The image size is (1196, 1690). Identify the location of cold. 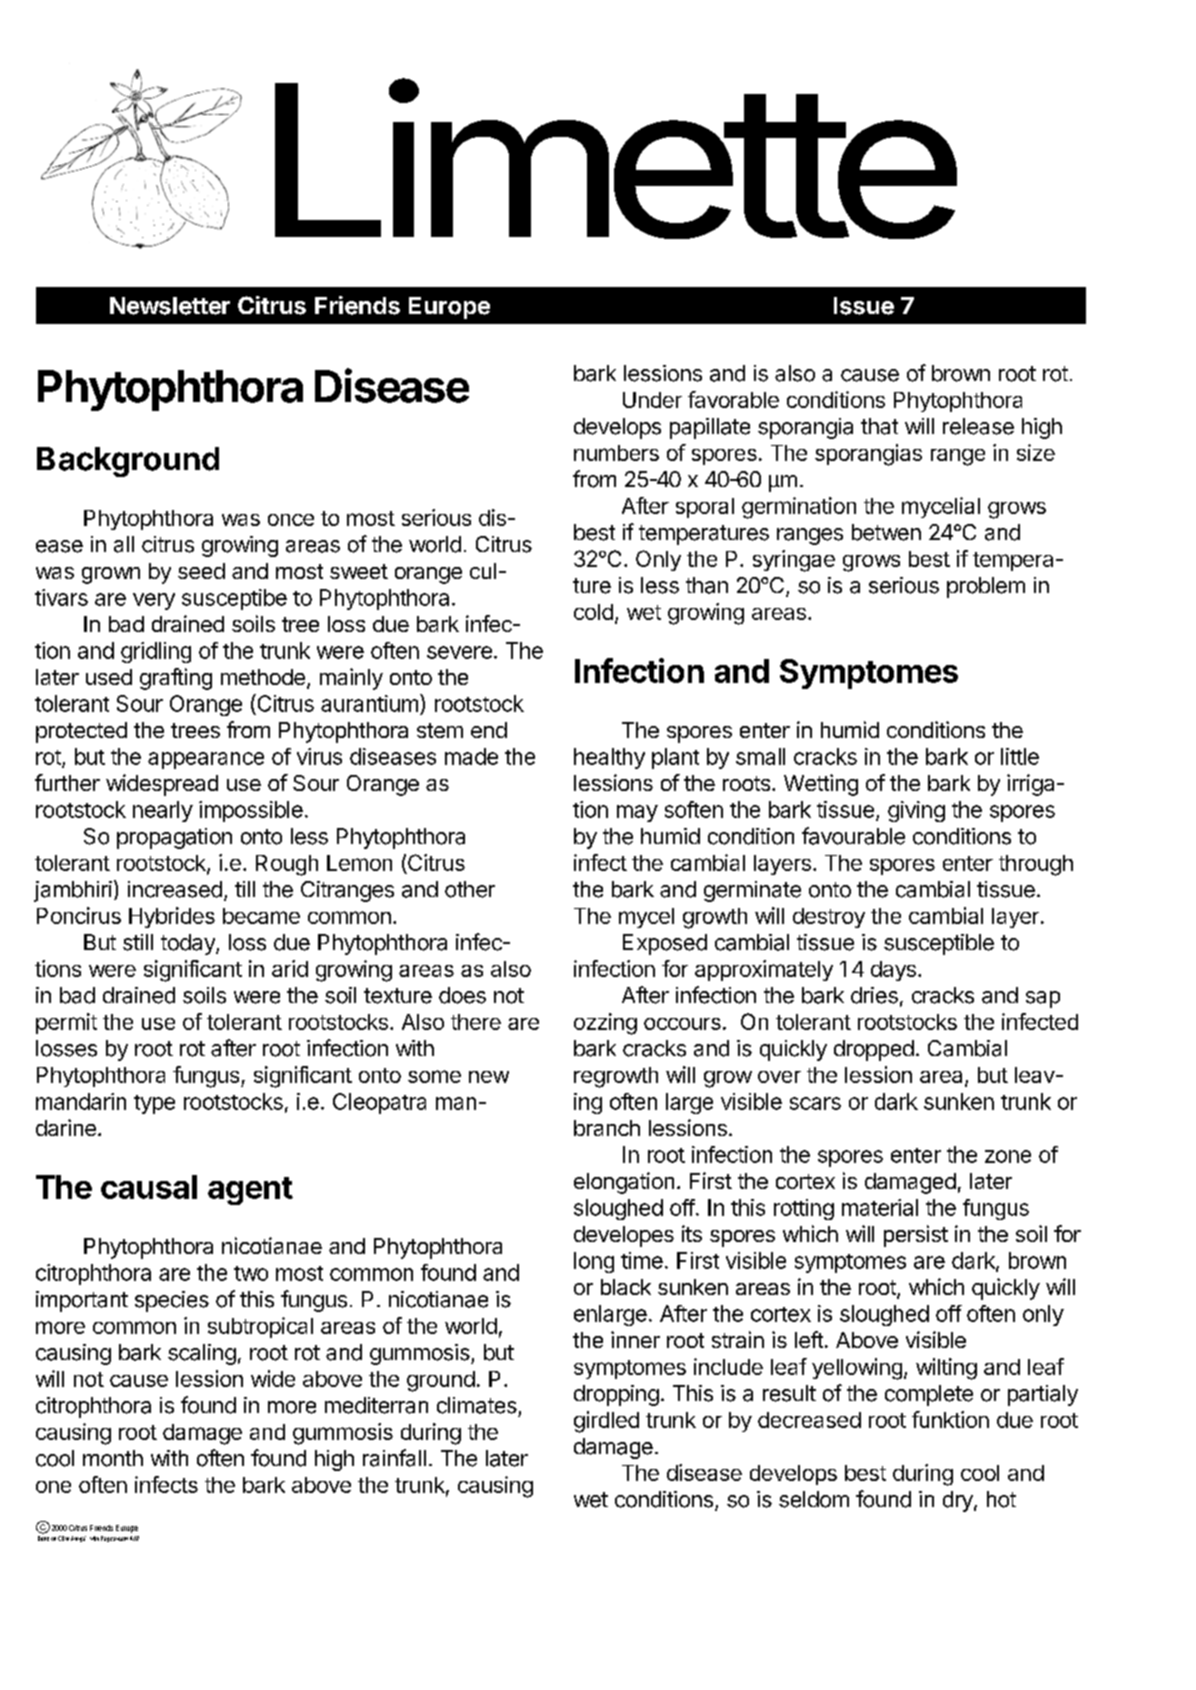
(593, 612).
